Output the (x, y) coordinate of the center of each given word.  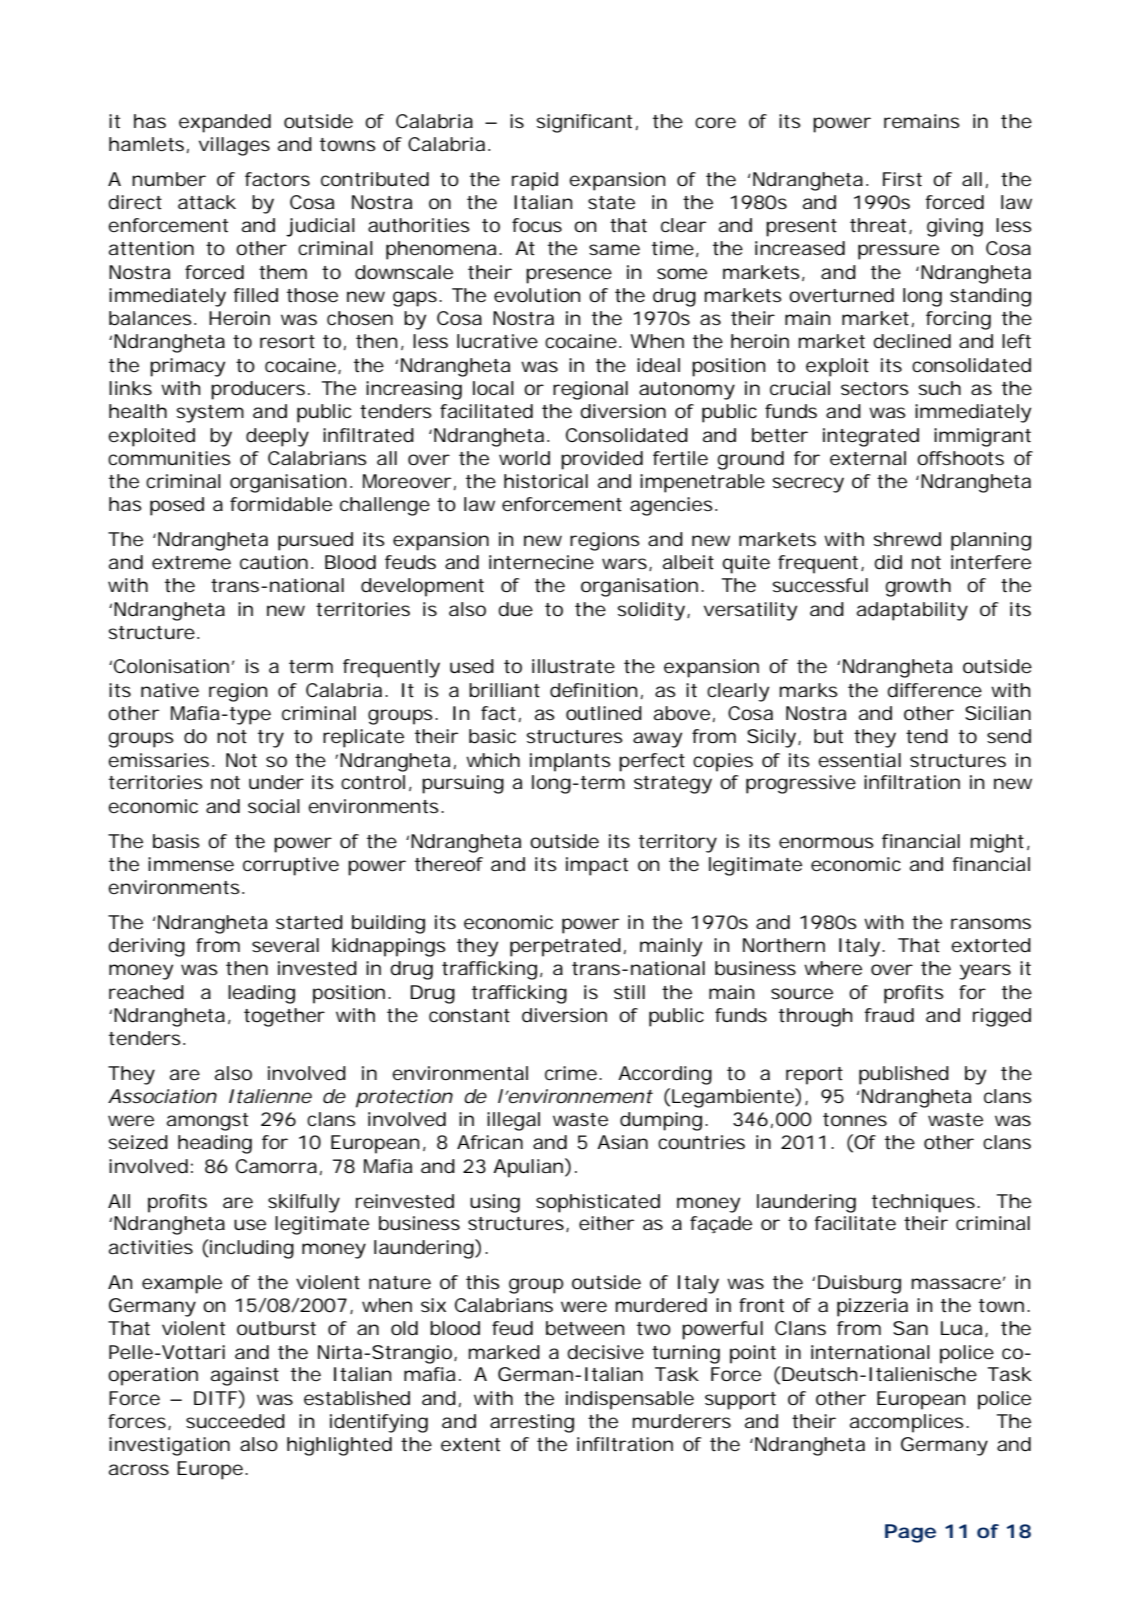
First (902, 179)
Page (910, 1533)
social (274, 806)
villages (234, 146)
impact (597, 866)
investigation (169, 1446)
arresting (532, 1423)
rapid (535, 181)
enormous (826, 842)
